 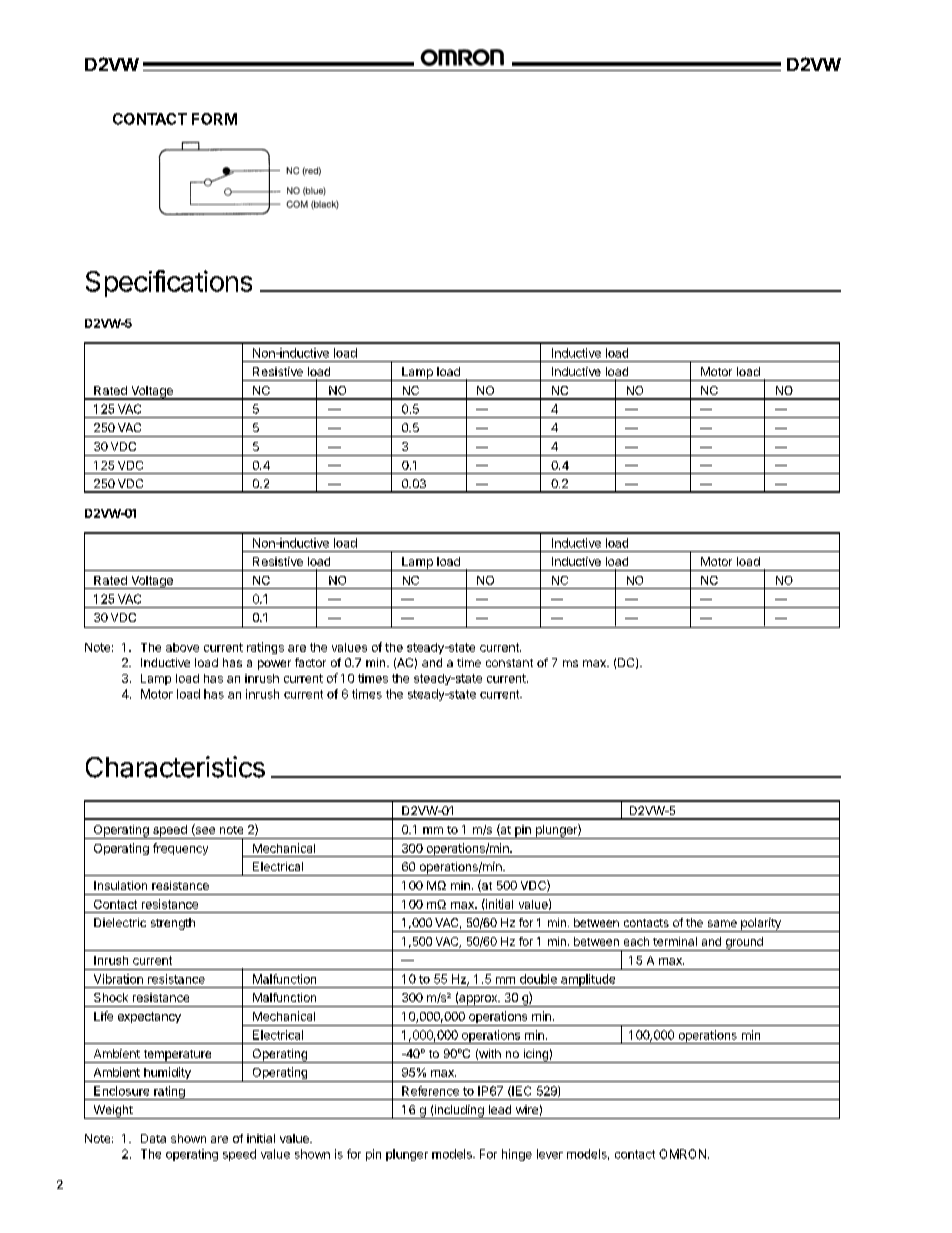 What do you see at coordinates (538, 979) in the image?
I see `double` at bounding box center [538, 979].
